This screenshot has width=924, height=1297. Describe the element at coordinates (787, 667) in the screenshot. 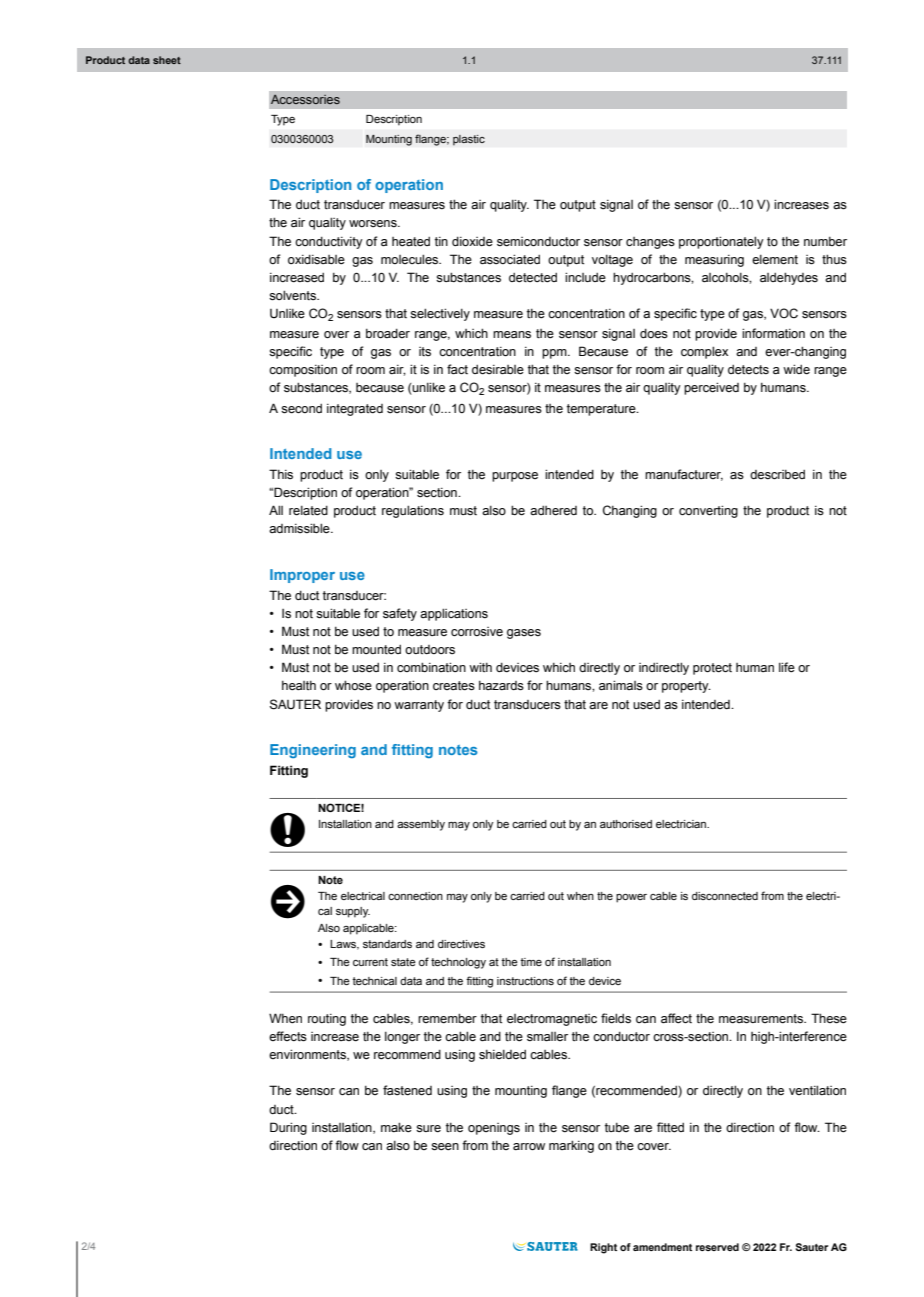

I see `life` at that location.
